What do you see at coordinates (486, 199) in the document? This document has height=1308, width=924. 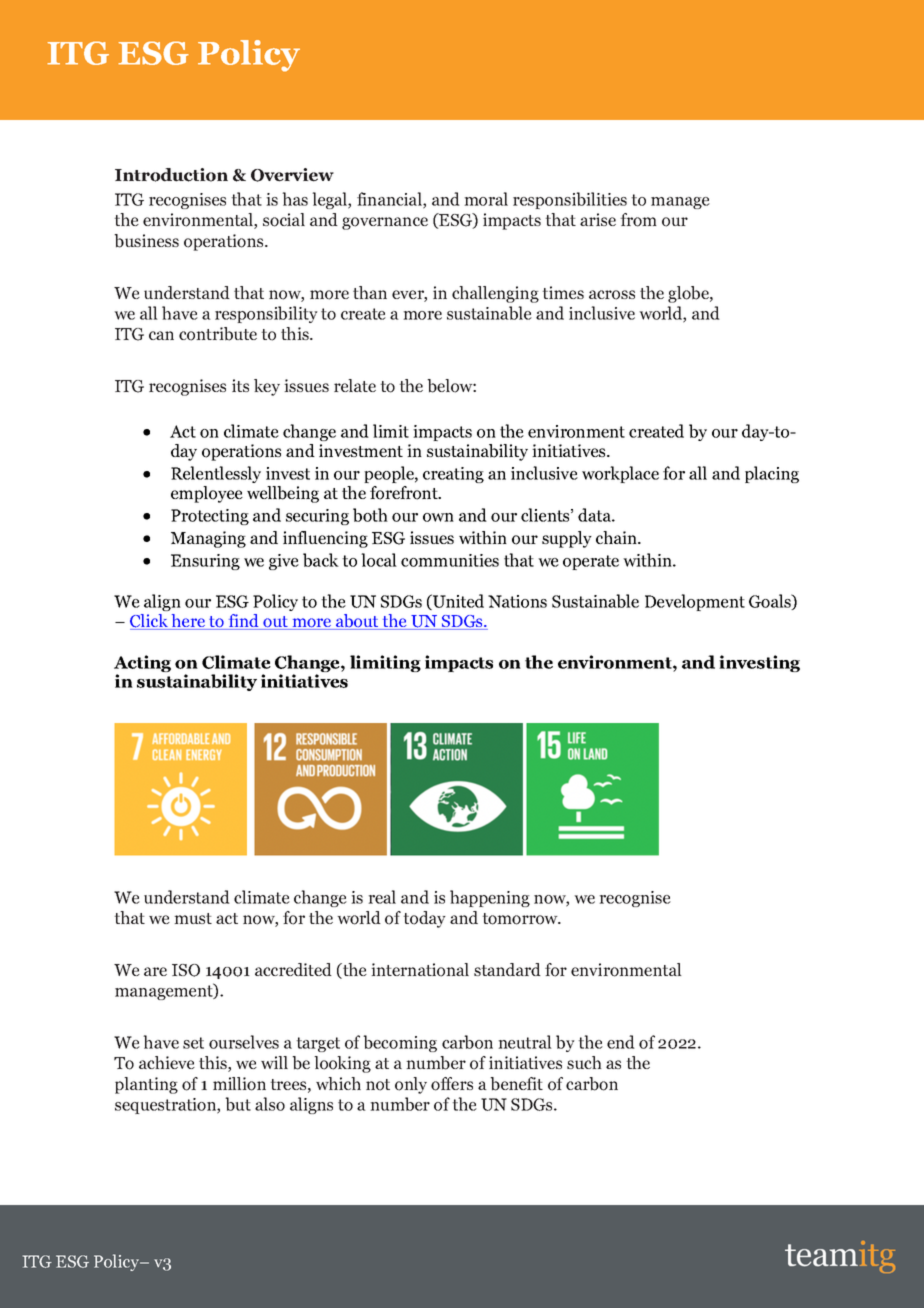 I see `moral` at bounding box center [486, 199].
